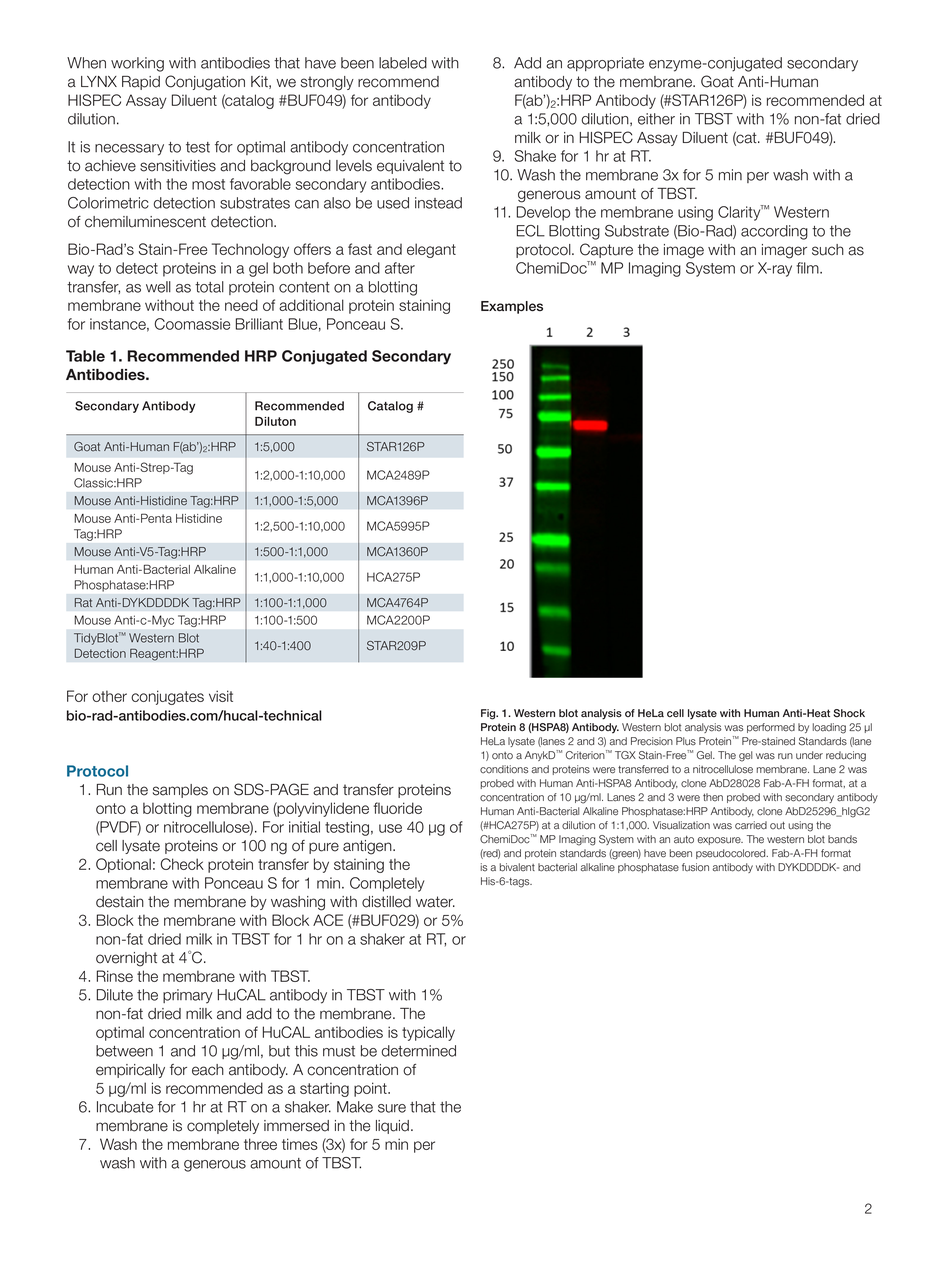 Image resolution: width=952 pixels, height=1261 pixels. What do you see at coordinates (392, 1127) in the page?
I see `liquid` at bounding box center [392, 1127].
